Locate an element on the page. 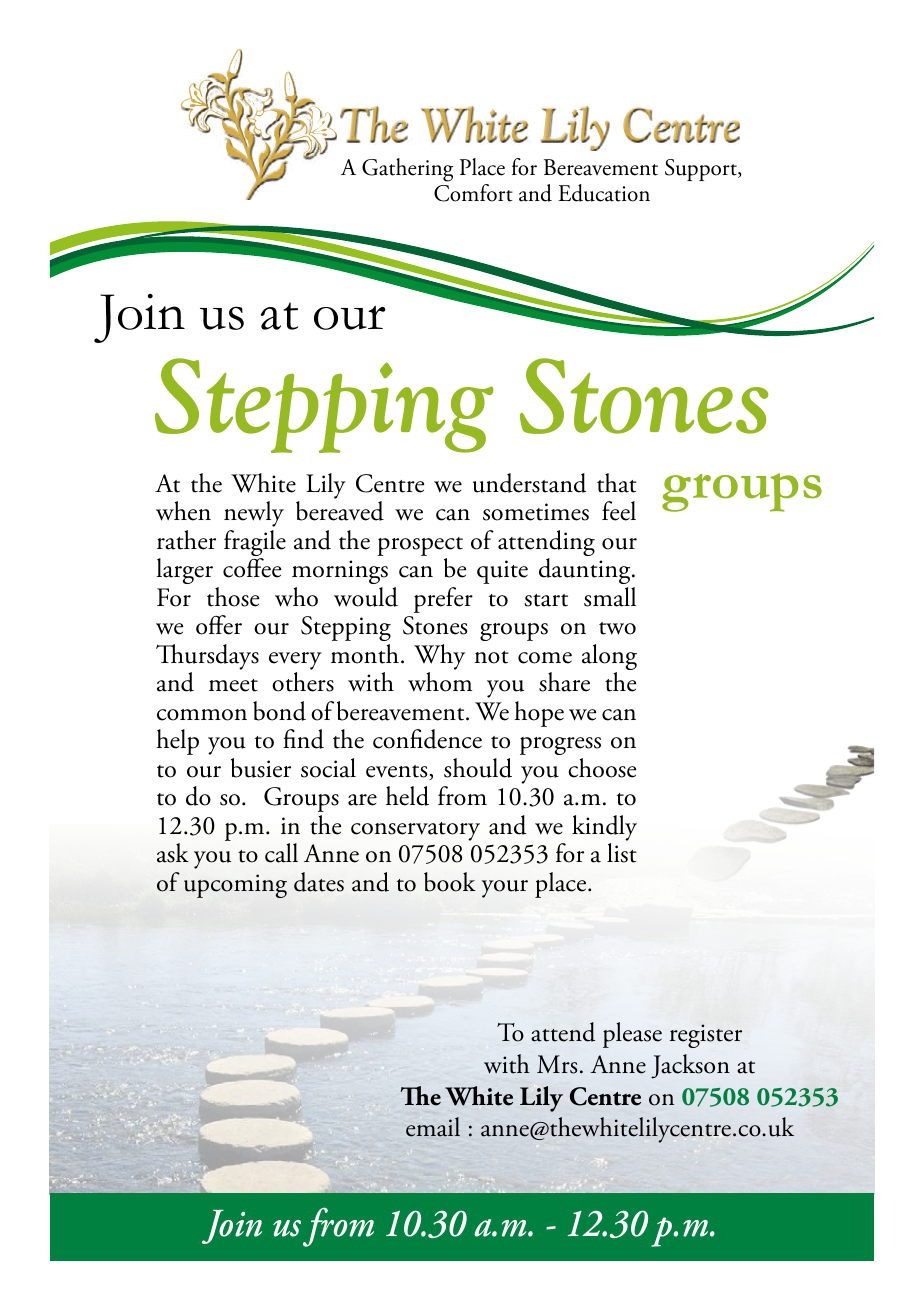  Jackson is located at coordinates (690, 1066).
